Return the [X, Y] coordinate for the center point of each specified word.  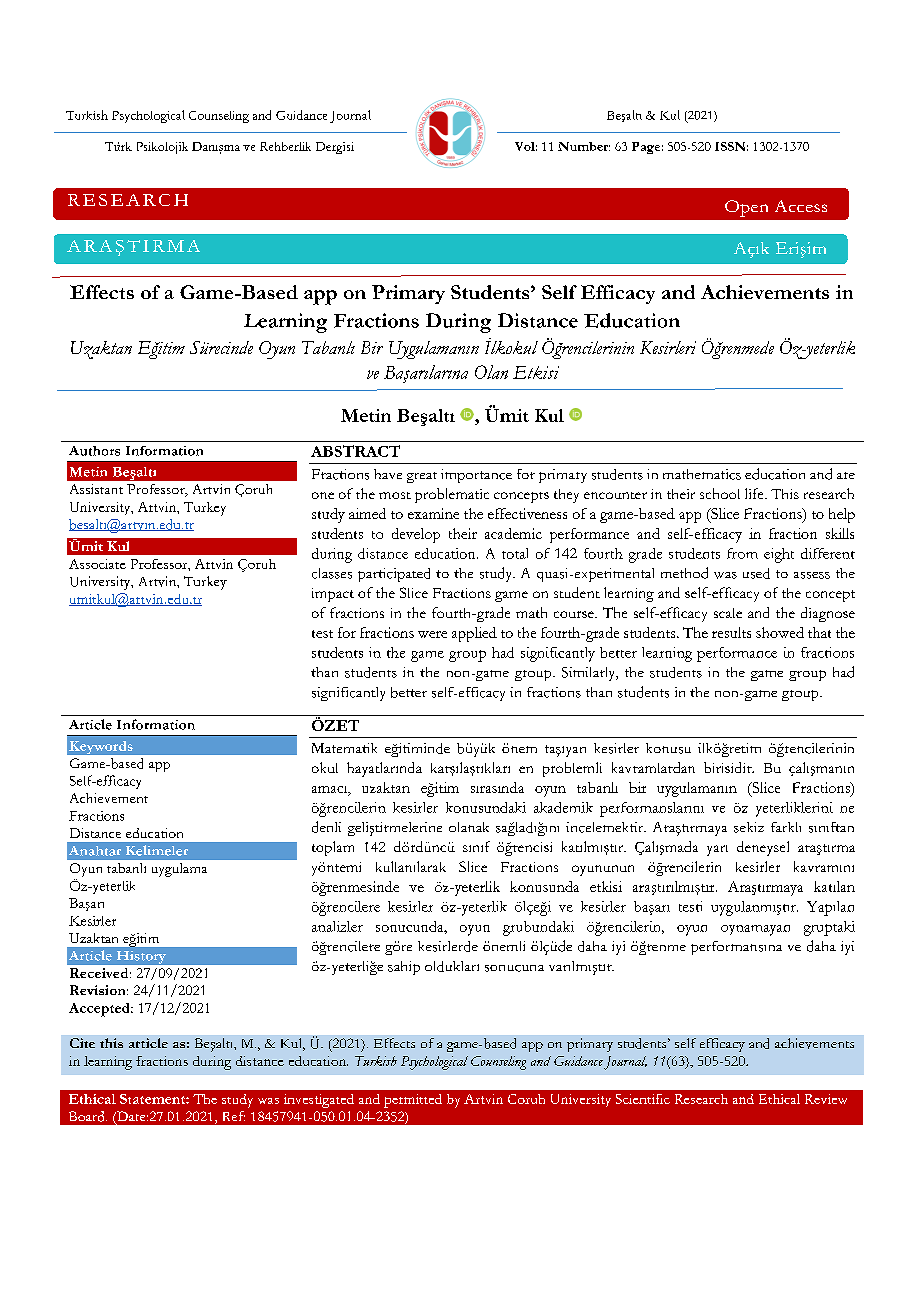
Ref [234, 1116]
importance [476, 476]
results [731, 632]
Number [584, 146]
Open [746, 208]
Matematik [344, 748]
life [755, 493]
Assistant [96, 489]
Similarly [590, 674]
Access [801, 206]
